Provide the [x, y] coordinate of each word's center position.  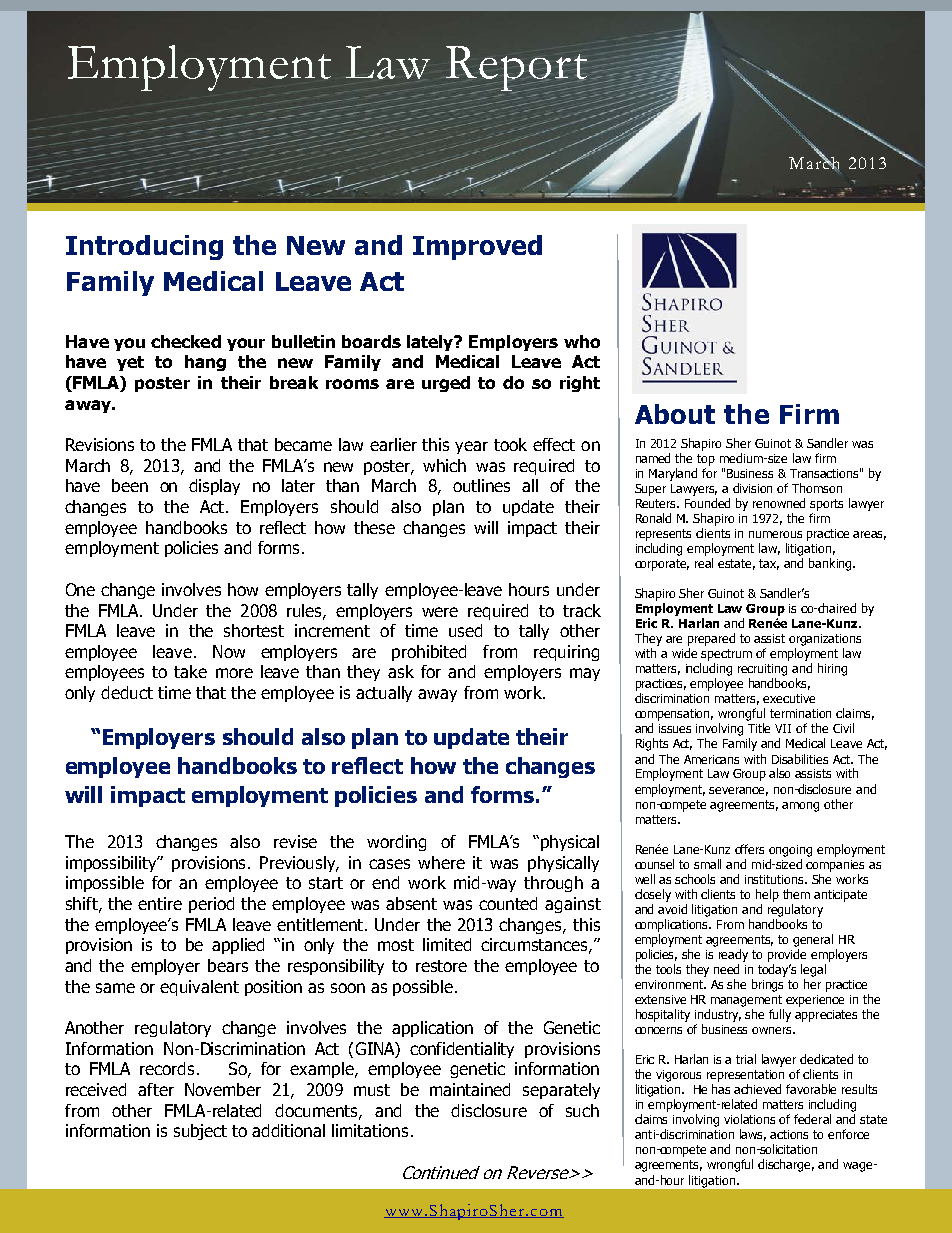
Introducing [144, 247]
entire [160, 903]
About [675, 414]
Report [518, 70]
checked [186, 341]
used [465, 630]
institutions [775, 879]
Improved [477, 247]
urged [446, 384]
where [441, 862]
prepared [711, 639]
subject [200, 1132]
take [190, 671]
